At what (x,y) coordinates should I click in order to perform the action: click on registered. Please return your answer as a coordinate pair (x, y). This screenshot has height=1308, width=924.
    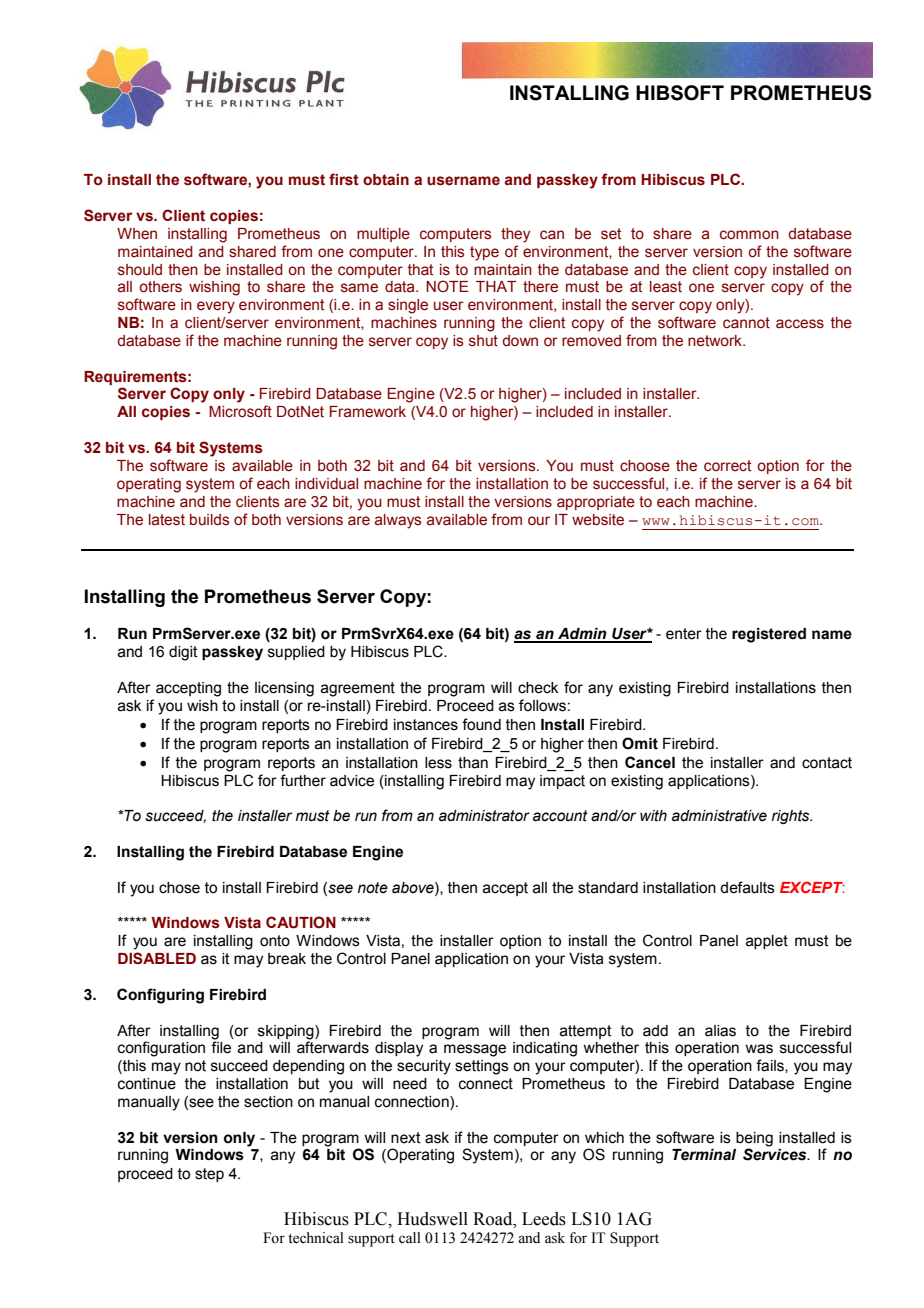
    Looking at the image, I should click on (769, 635).
